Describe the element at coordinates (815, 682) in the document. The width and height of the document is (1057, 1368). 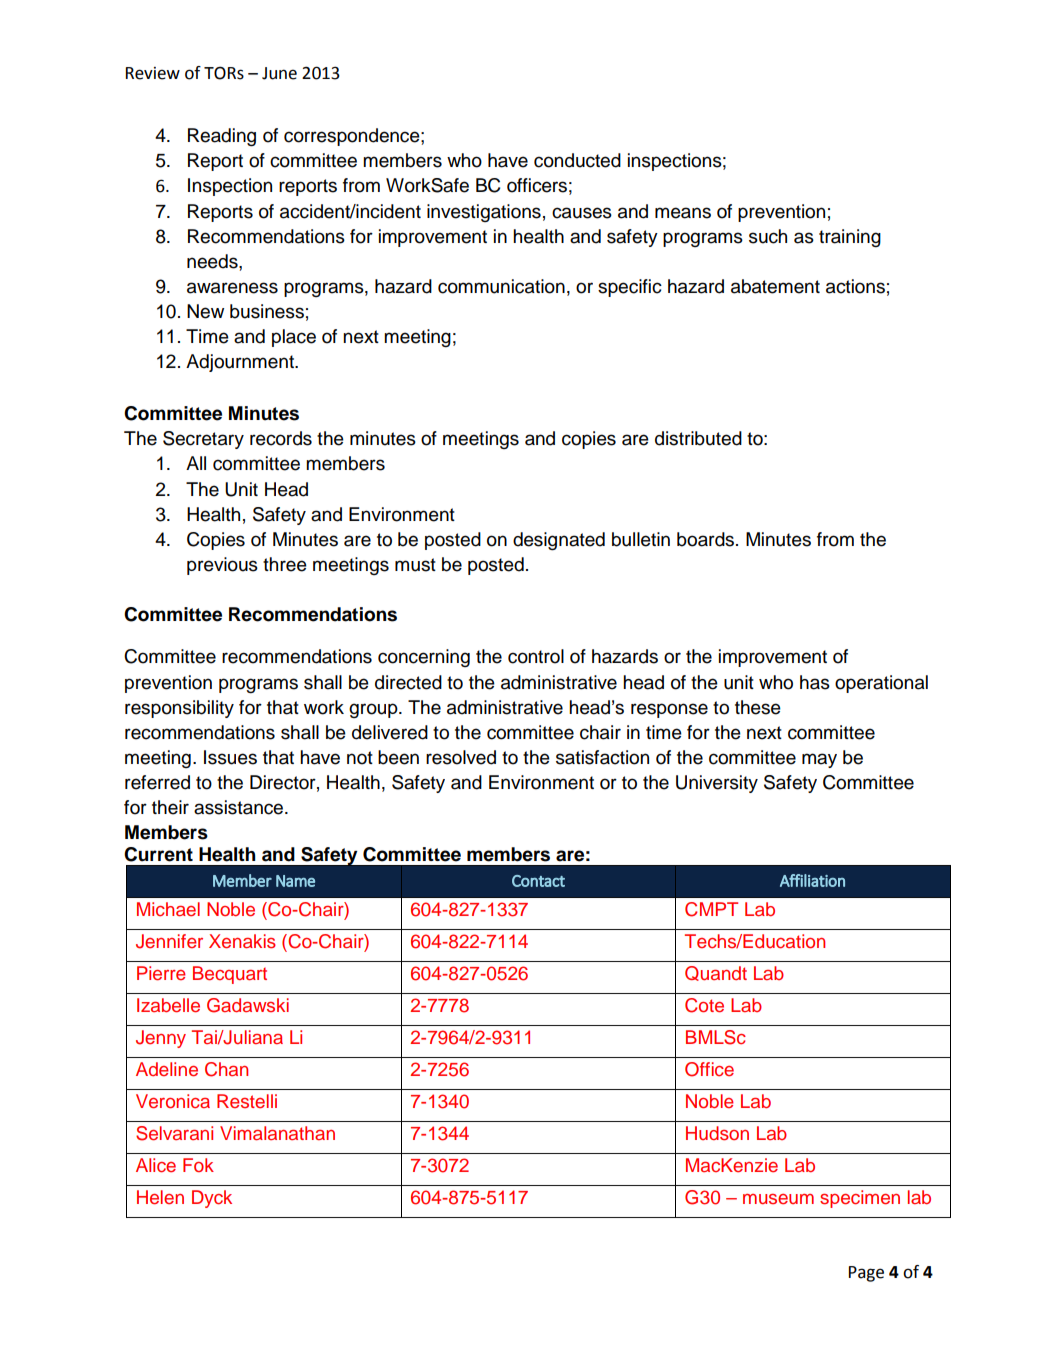
I see `has` at that location.
